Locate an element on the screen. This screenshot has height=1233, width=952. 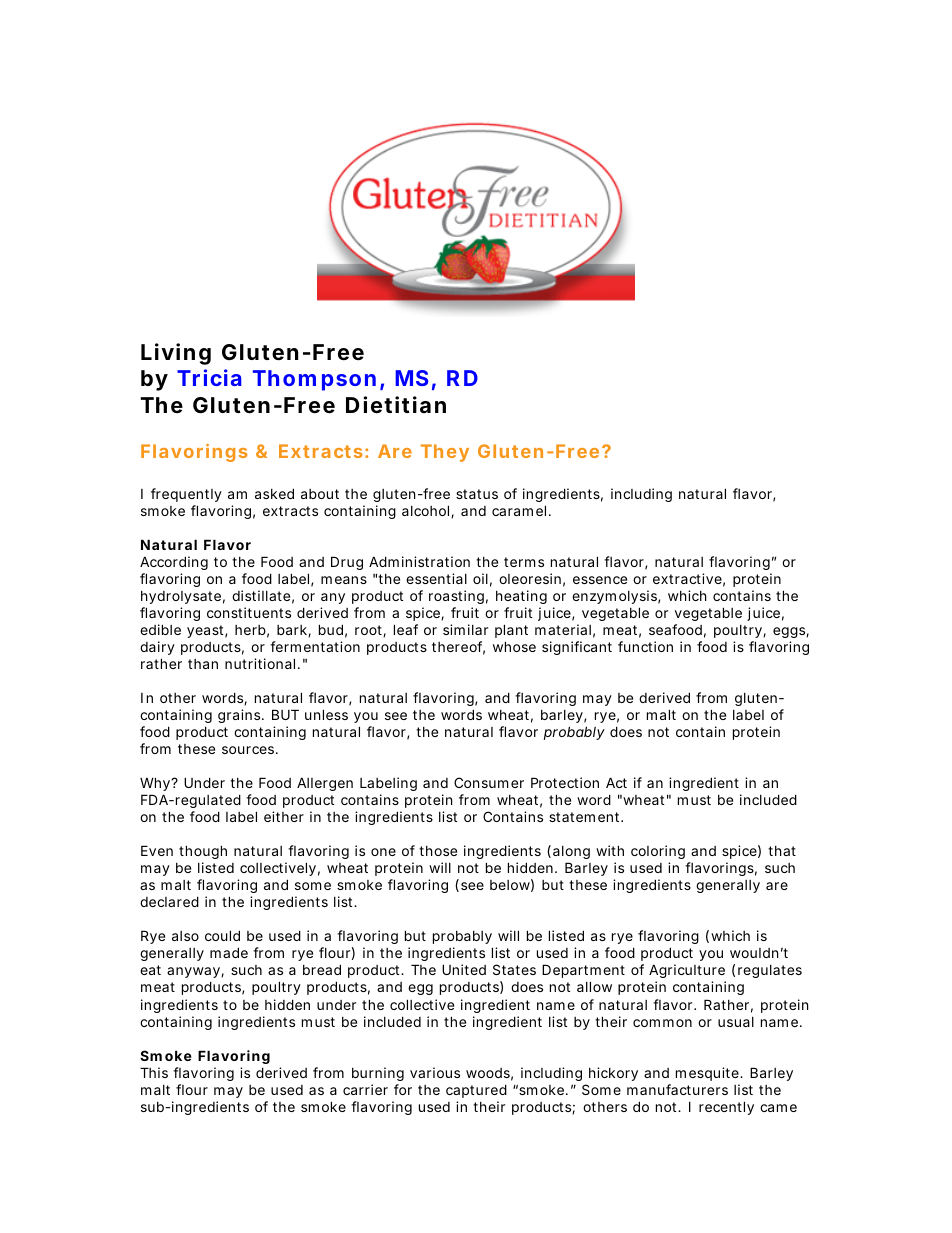
those is located at coordinates (438, 851).
